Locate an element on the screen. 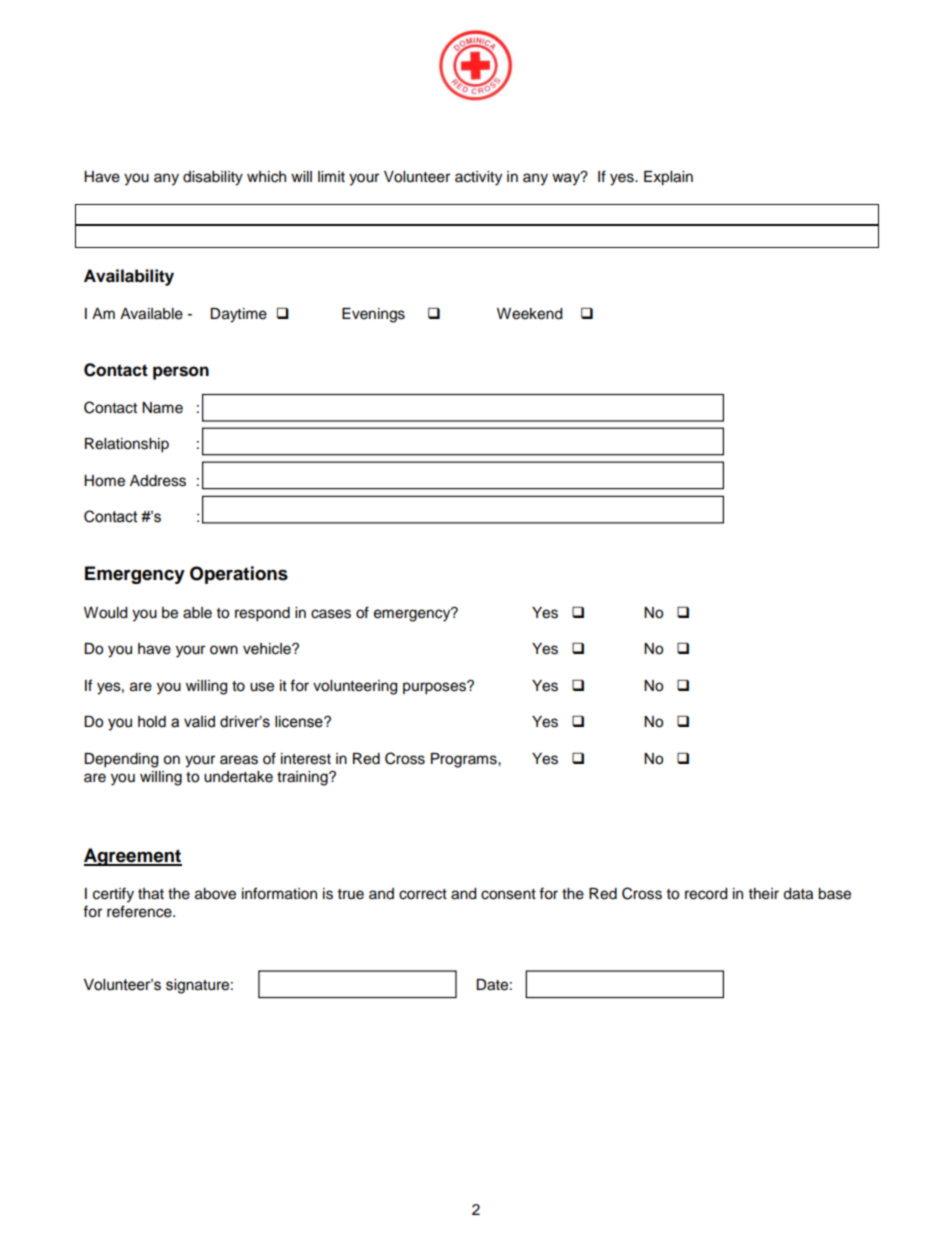 This screenshot has height=1233, width=952. cases is located at coordinates (331, 614).
